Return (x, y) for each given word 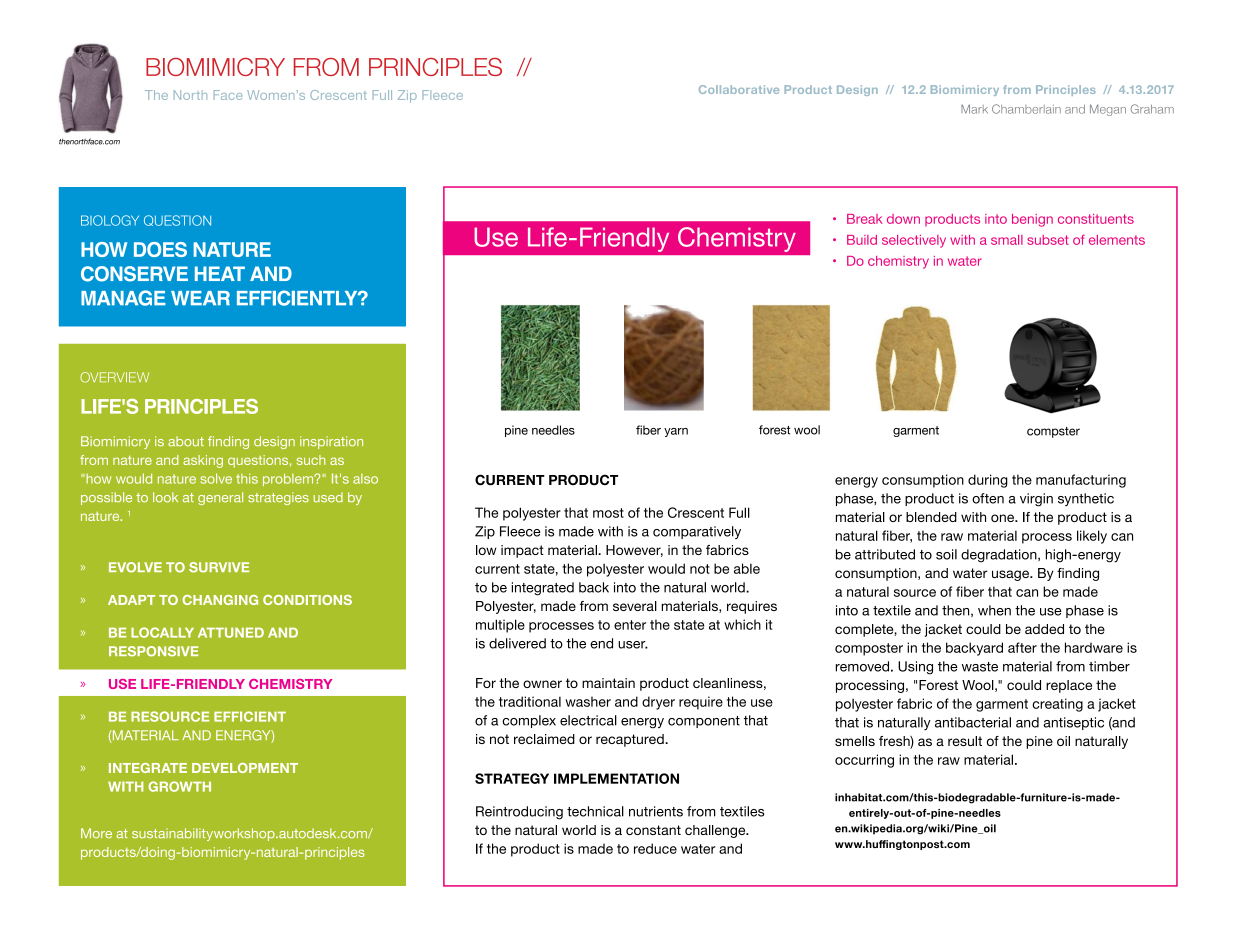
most (608, 513)
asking (203, 461)
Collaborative (739, 89)
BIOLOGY (110, 220)
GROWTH (179, 786)
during (988, 481)
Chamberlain (1026, 109)
